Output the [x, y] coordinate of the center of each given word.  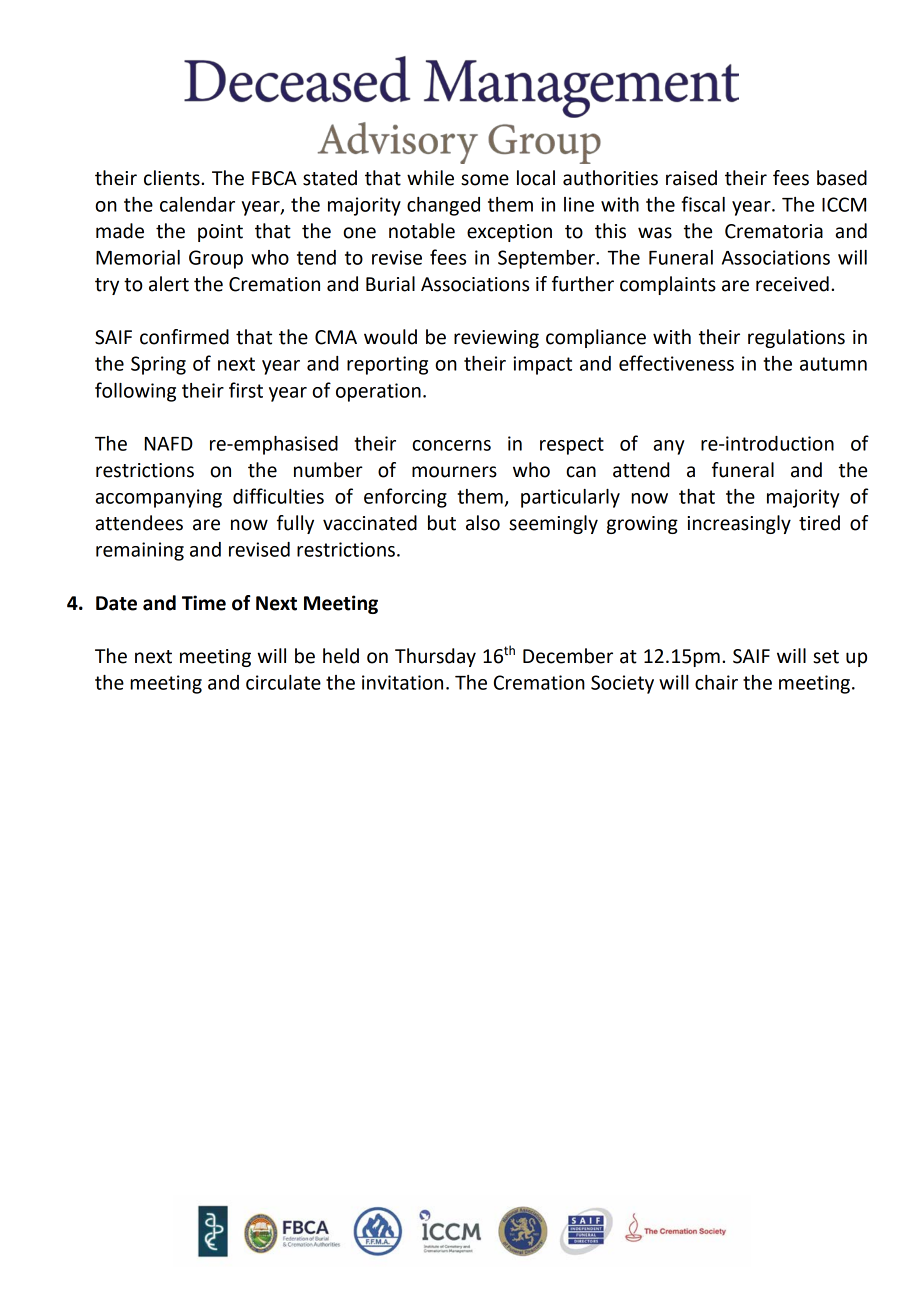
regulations [796, 338]
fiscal [703, 204]
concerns [451, 445]
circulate [283, 682]
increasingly [739, 524]
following [135, 392]
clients [173, 178]
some [485, 180]
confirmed [184, 337]
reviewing [496, 339]
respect [572, 446]
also [483, 523]
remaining [140, 551]
